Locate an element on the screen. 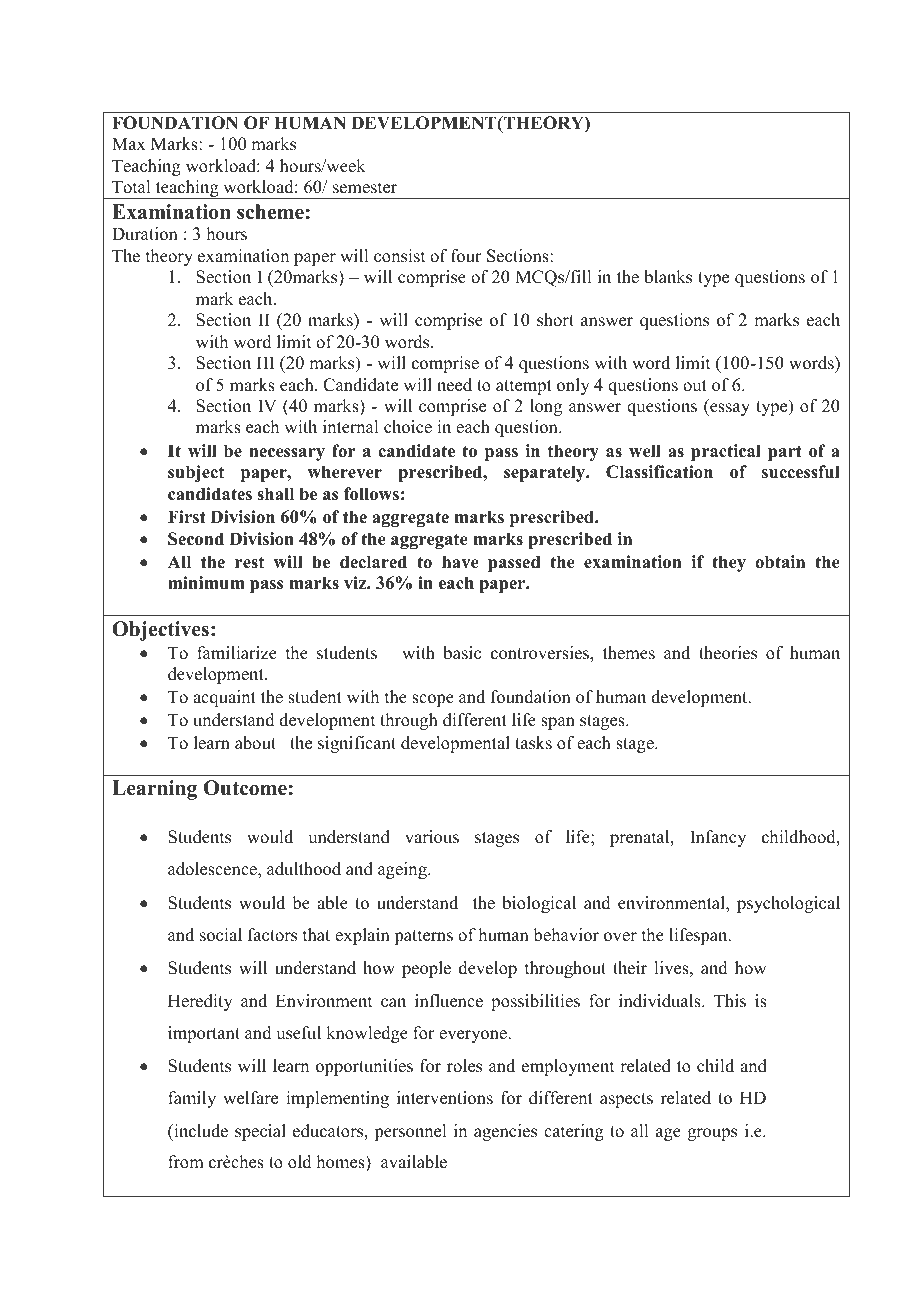 This screenshot has width=924, height=1308. blanks is located at coordinates (668, 277).
